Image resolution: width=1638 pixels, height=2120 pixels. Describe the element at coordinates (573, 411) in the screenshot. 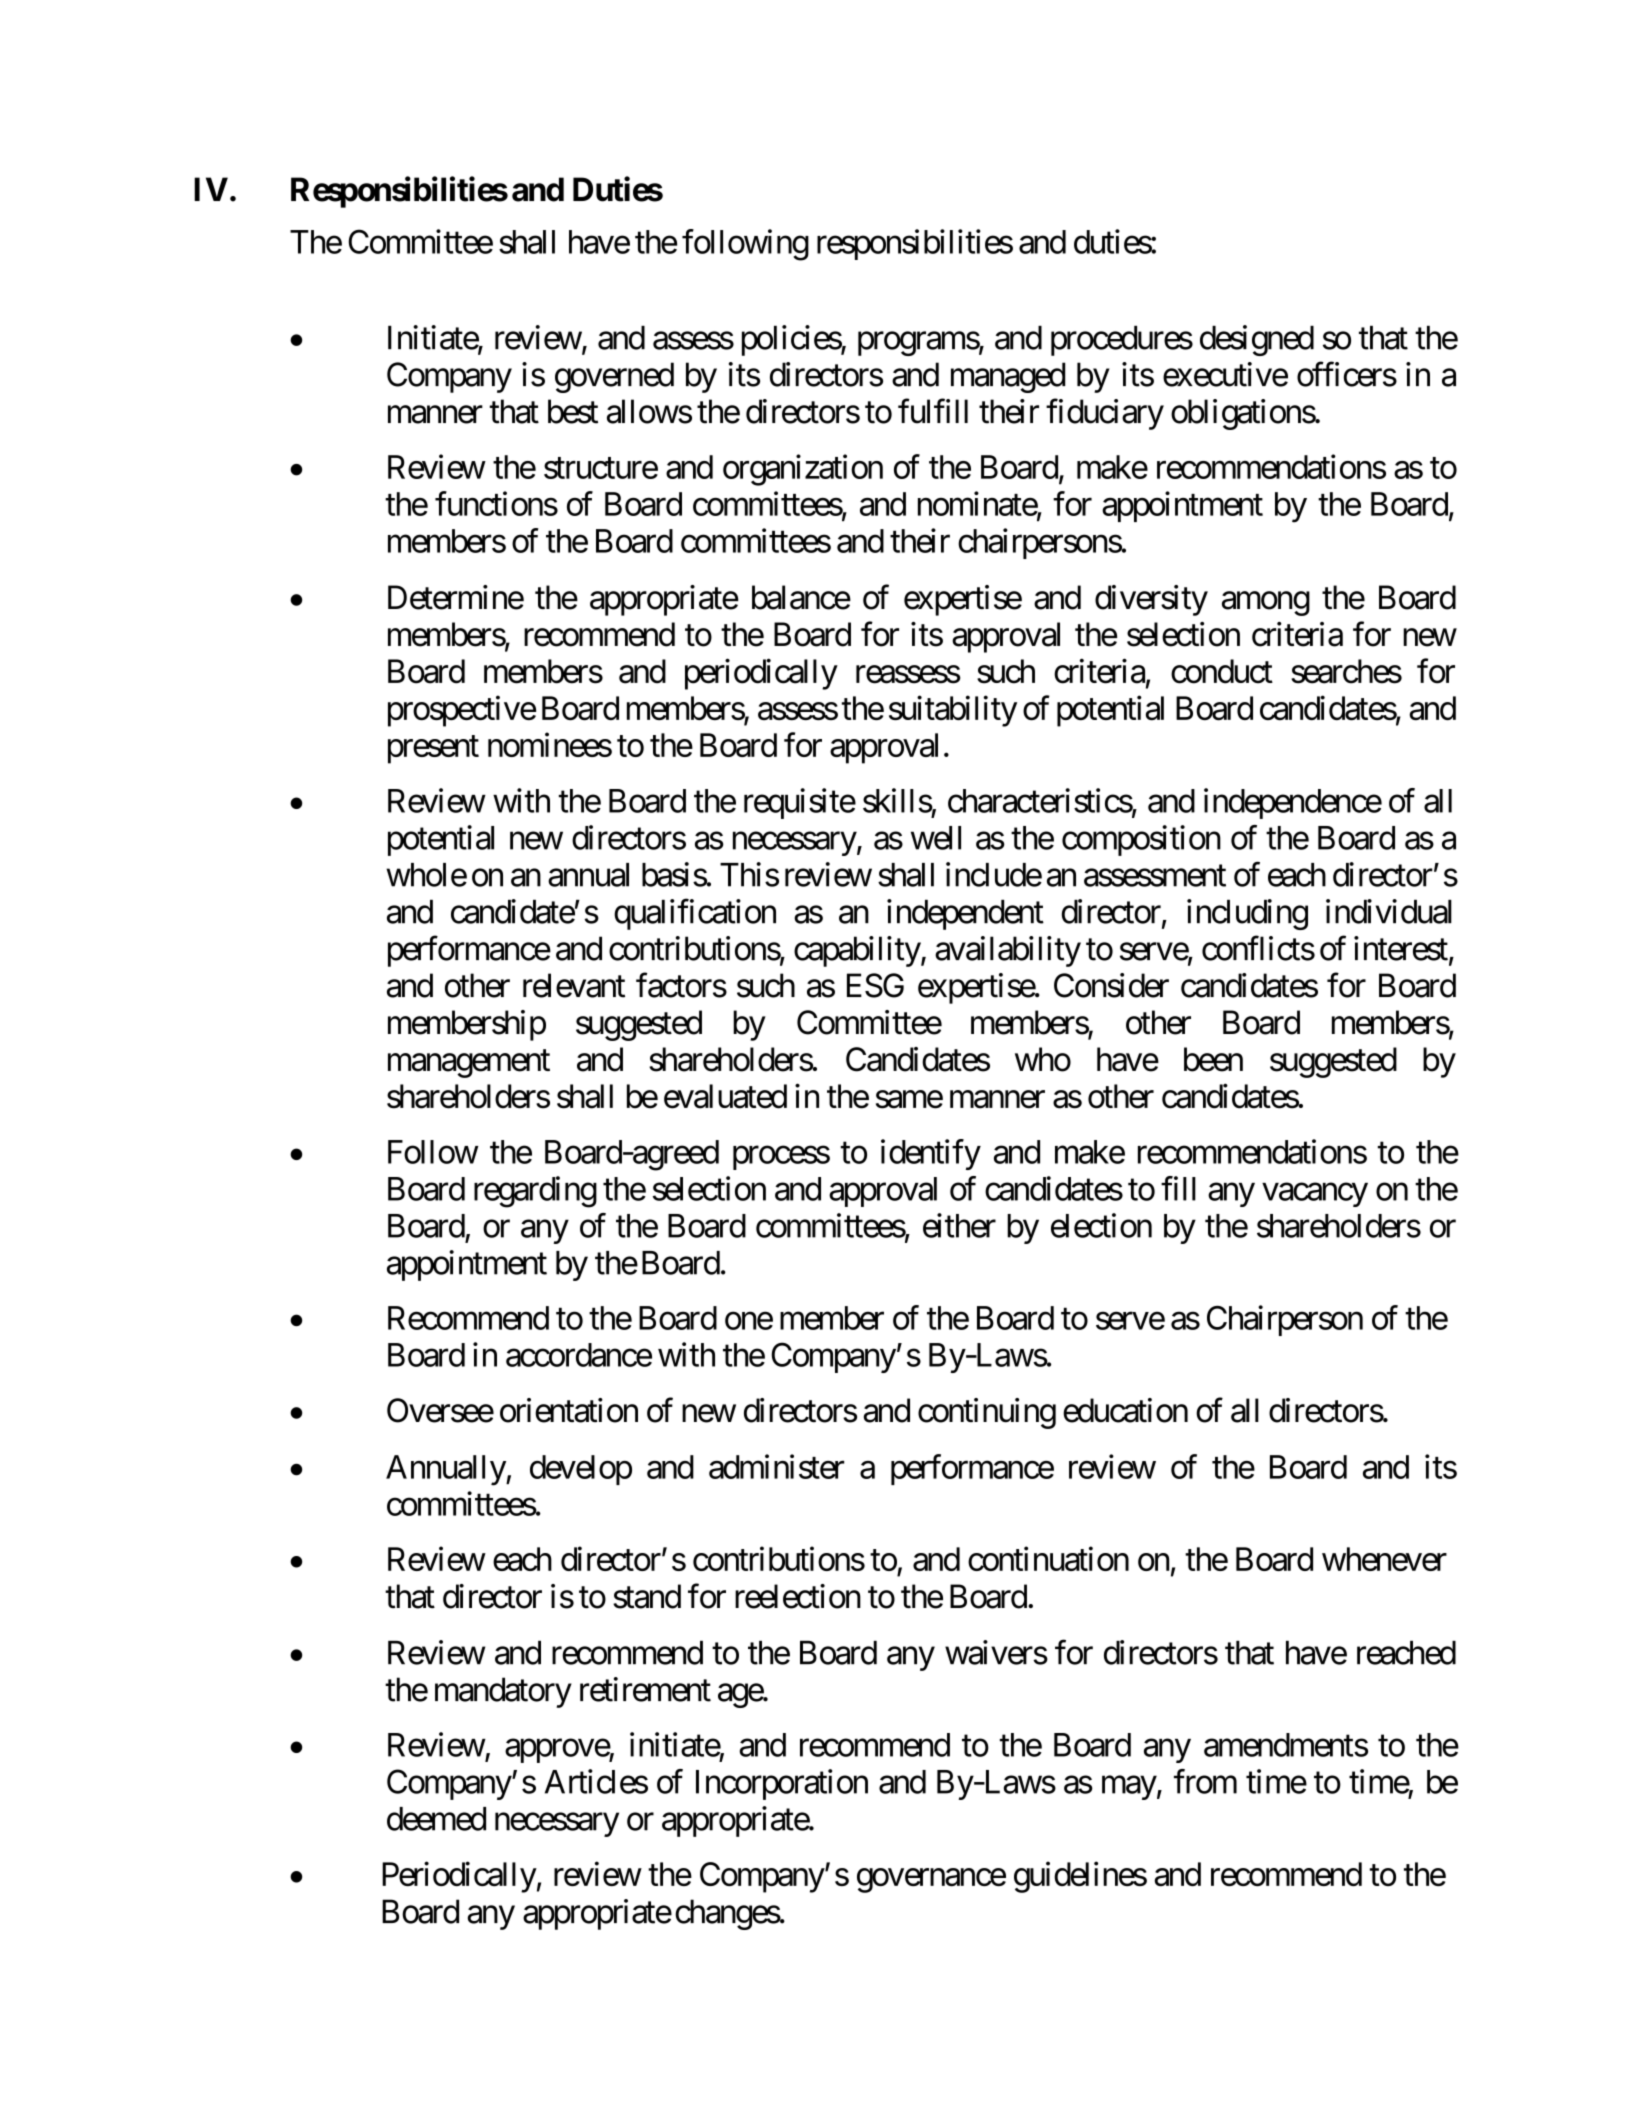

I see `best` at that location.
